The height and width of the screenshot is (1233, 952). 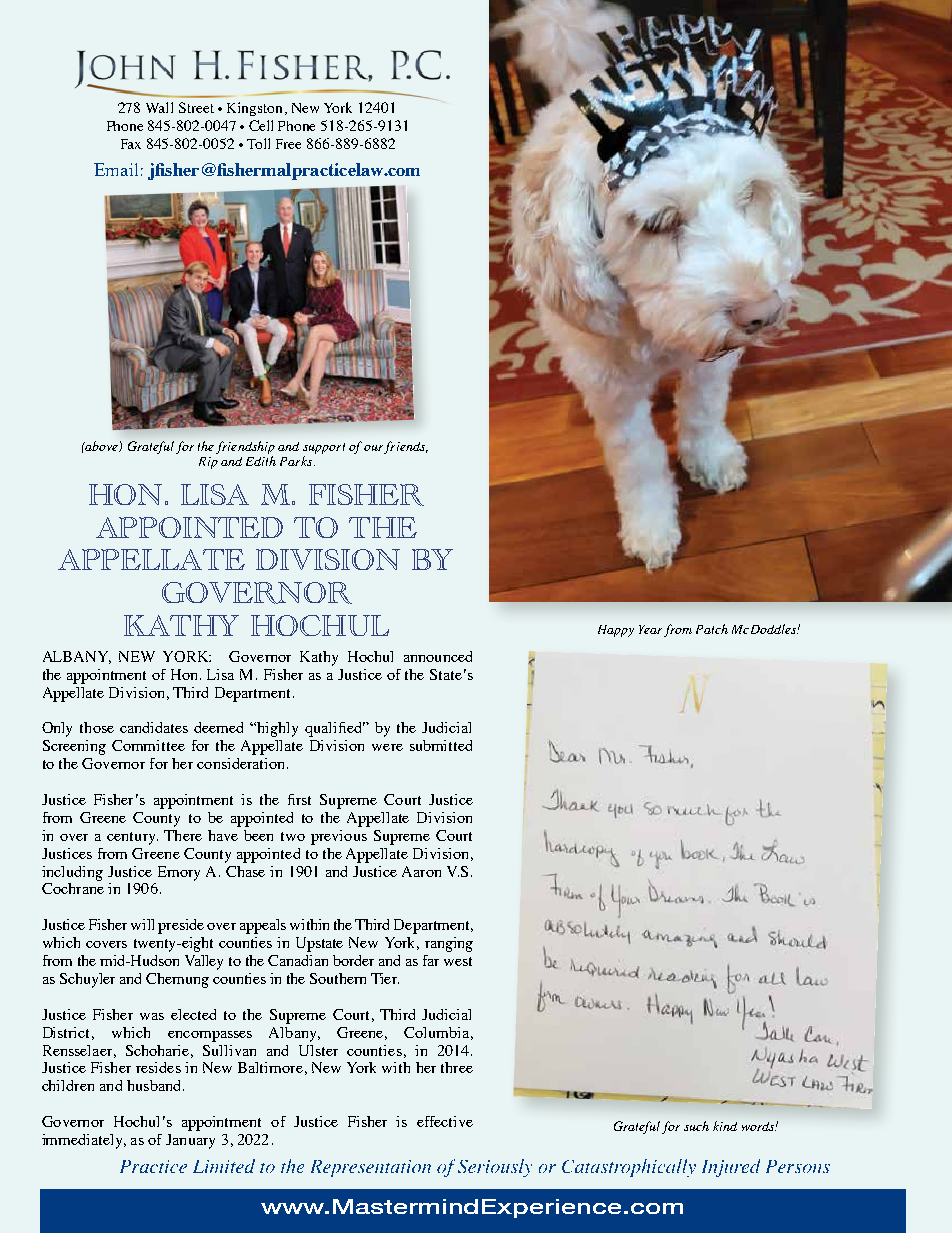 What do you see at coordinates (131, 144) in the screenshot?
I see `Fax` at bounding box center [131, 144].
